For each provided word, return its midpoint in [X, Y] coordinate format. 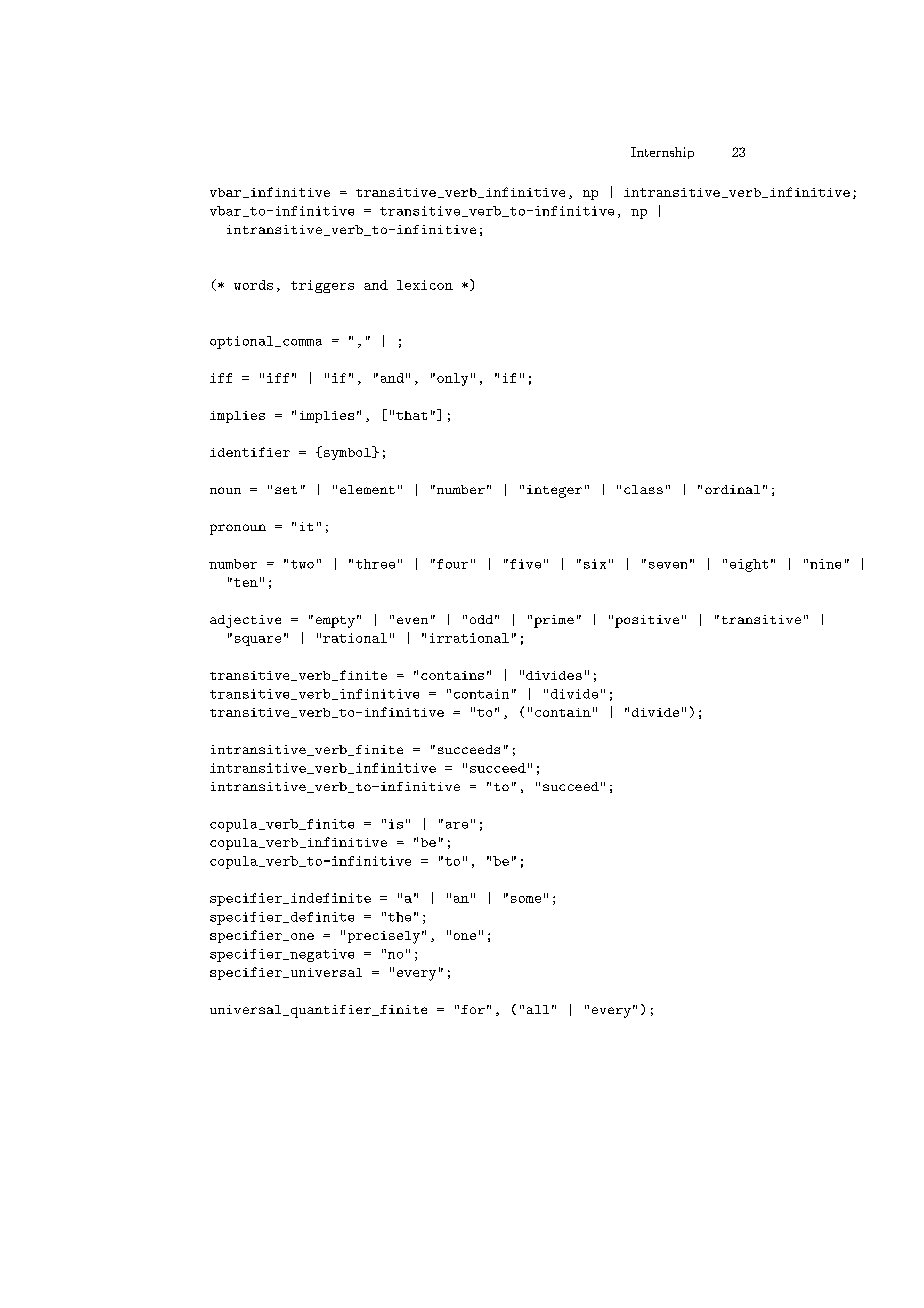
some [526, 899]
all [538, 1009]
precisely [384, 937]
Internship [662, 153]
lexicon [425, 285]
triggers [322, 286]
